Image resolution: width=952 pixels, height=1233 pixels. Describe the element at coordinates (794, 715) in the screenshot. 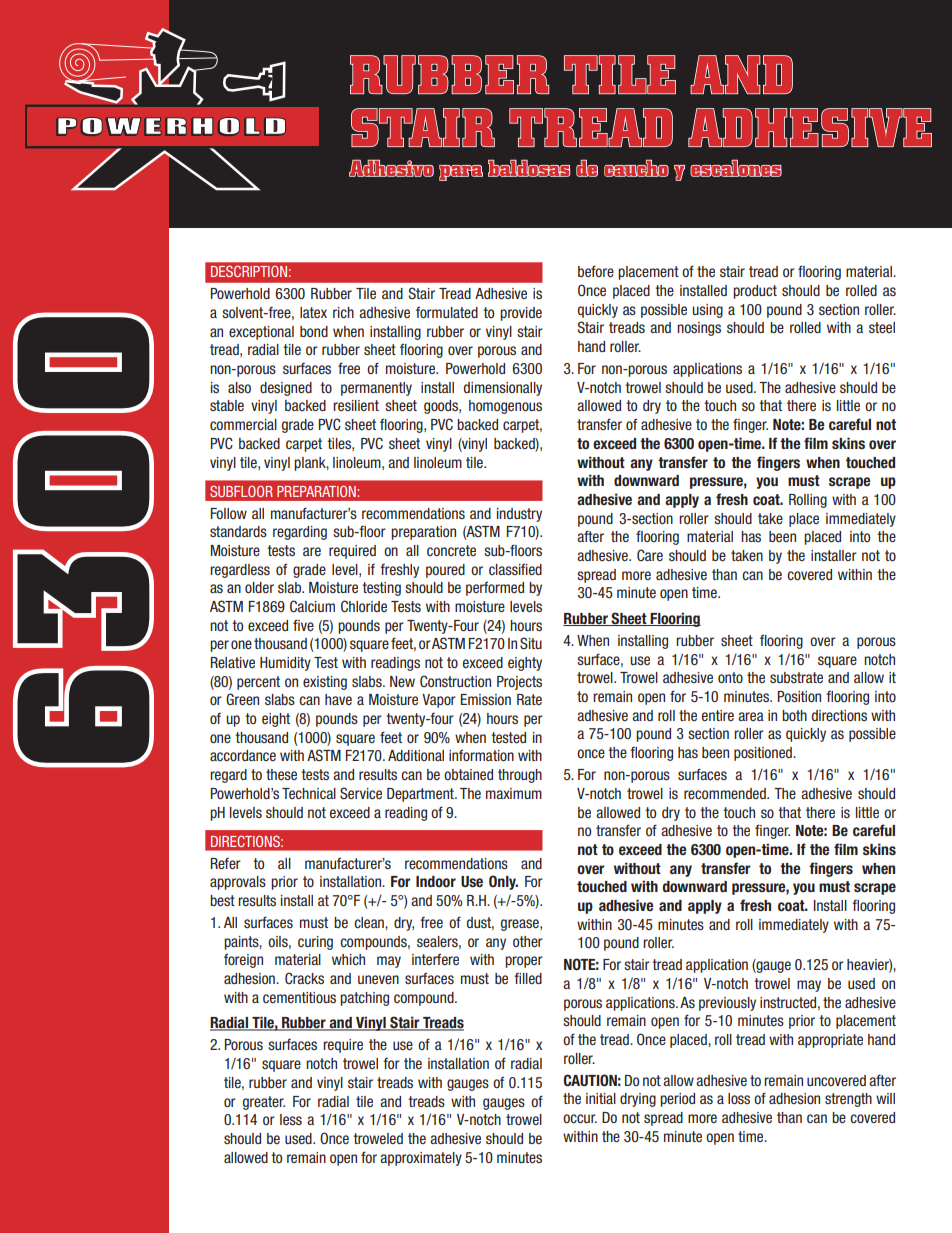

I see `both` at that location.
